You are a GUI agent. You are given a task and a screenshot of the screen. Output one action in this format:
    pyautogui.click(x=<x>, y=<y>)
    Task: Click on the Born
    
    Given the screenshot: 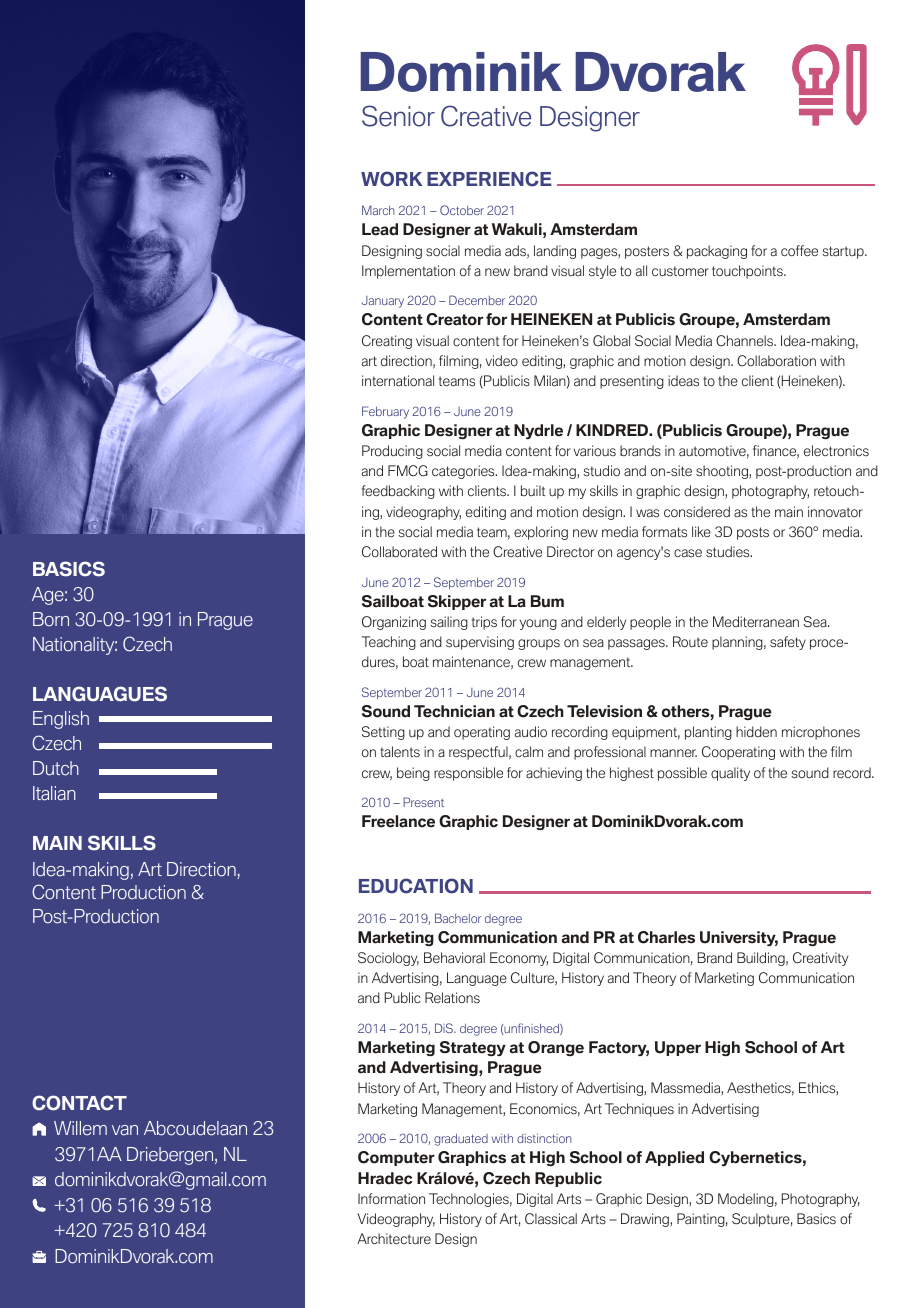 What is the action you would take?
    pyautogui.click(x=51, y=619)
